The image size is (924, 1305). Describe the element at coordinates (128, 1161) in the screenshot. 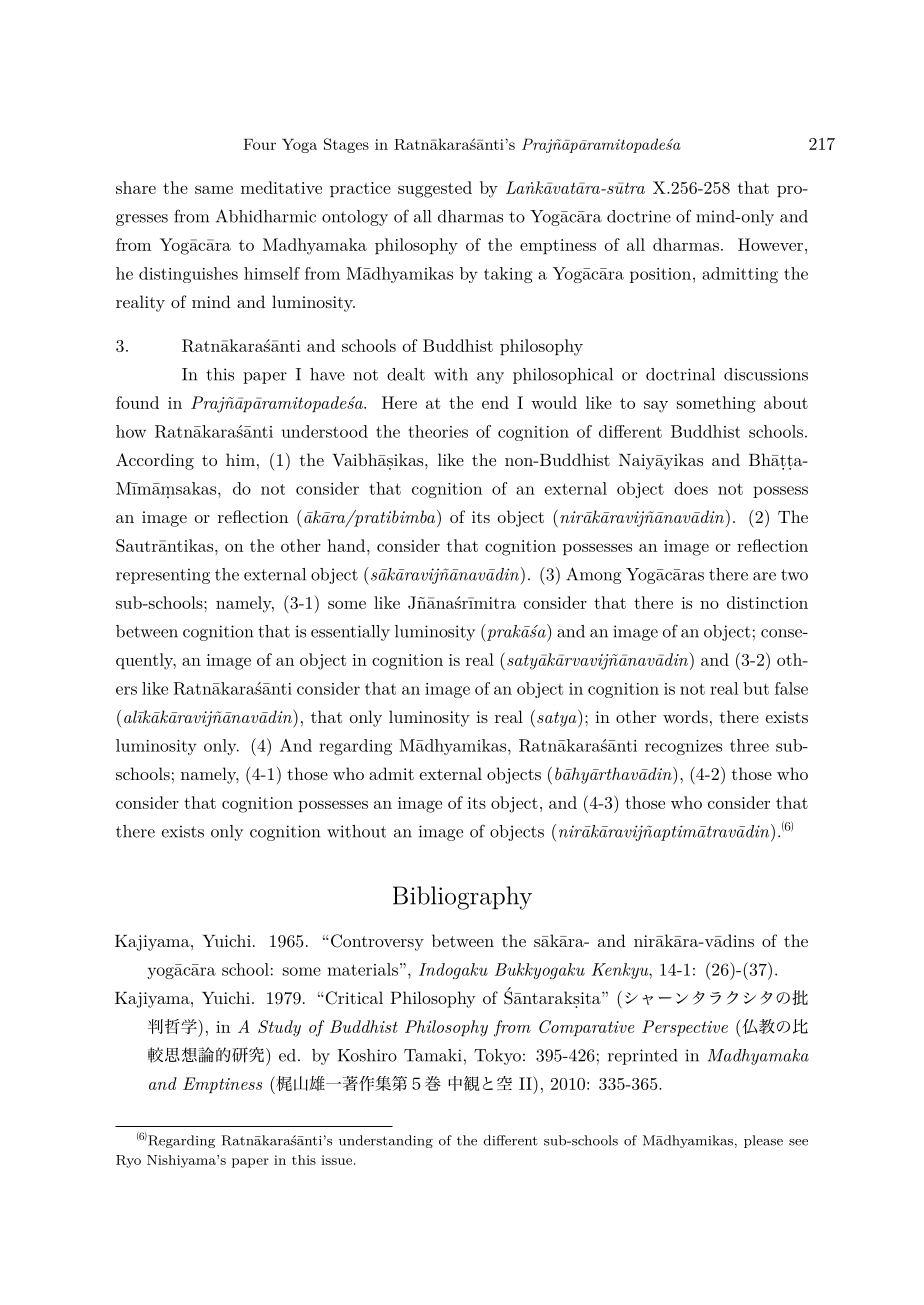

I see `Ryo` at that location.
